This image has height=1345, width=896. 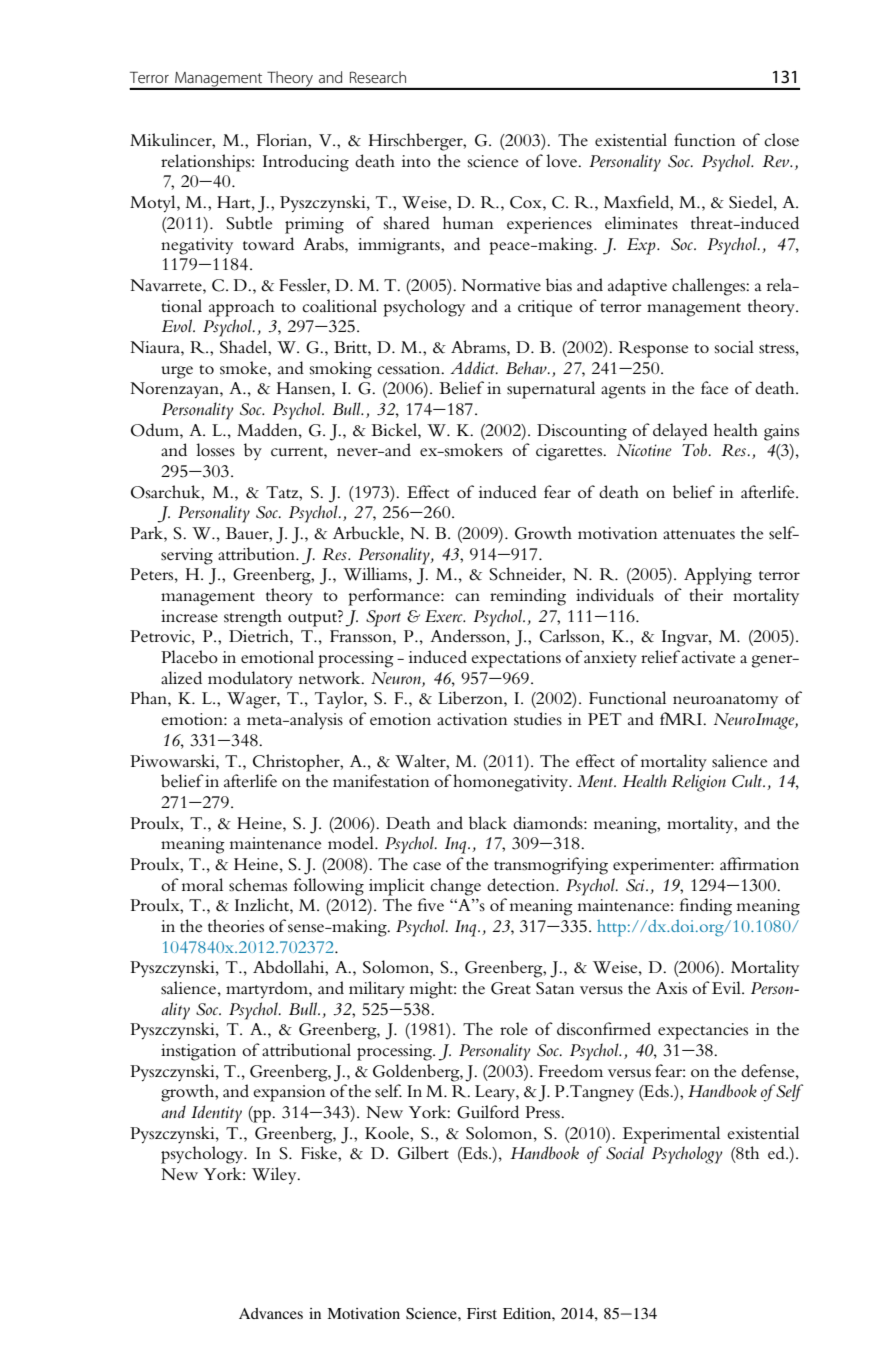 What do you see at coordinates (482, 1313) in the image?
I see `First` at bounding box center [482, 1313].
